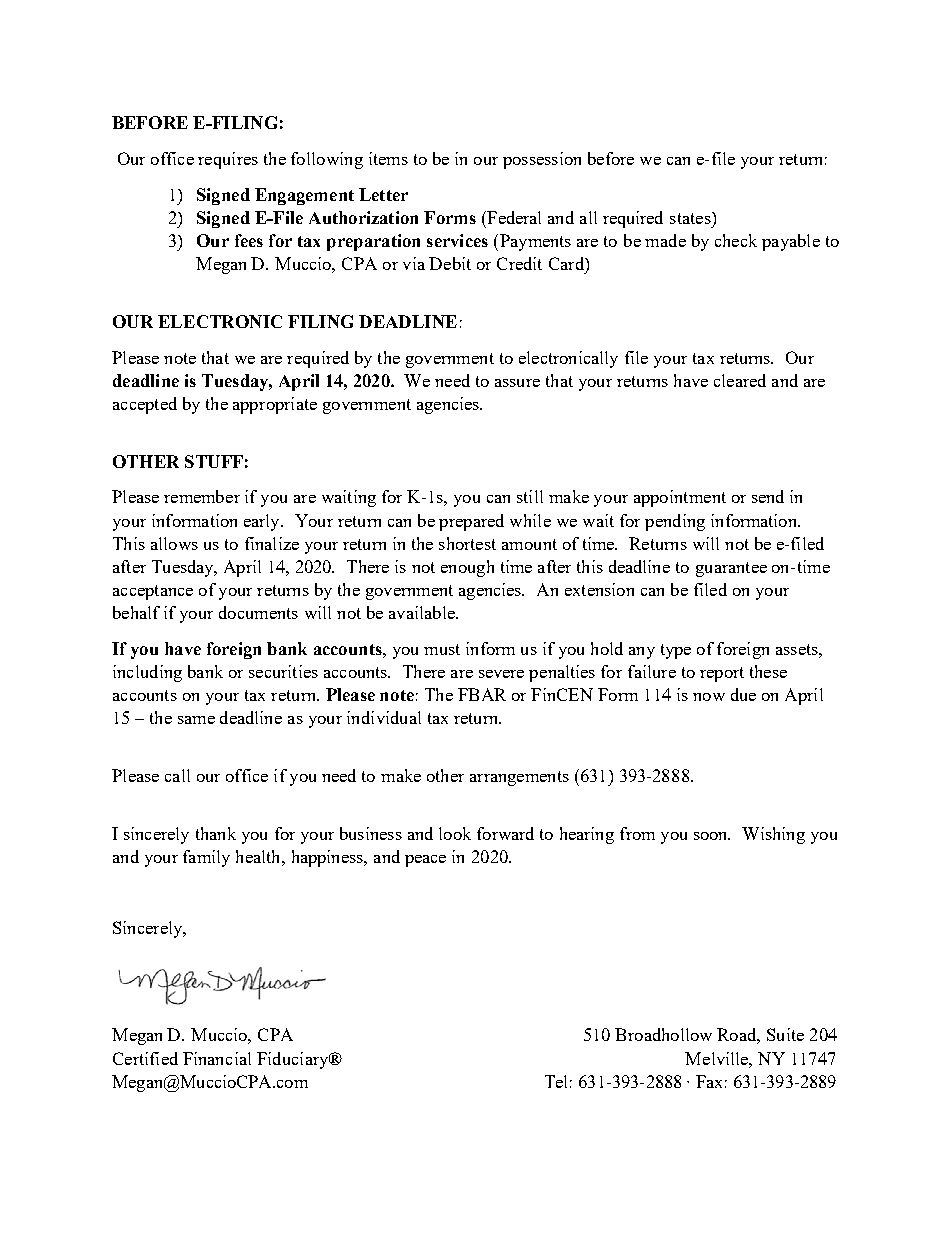  What do you see at coordinates (228, 160) in the image?
I see `requires` at bounding box center [228, 160].
